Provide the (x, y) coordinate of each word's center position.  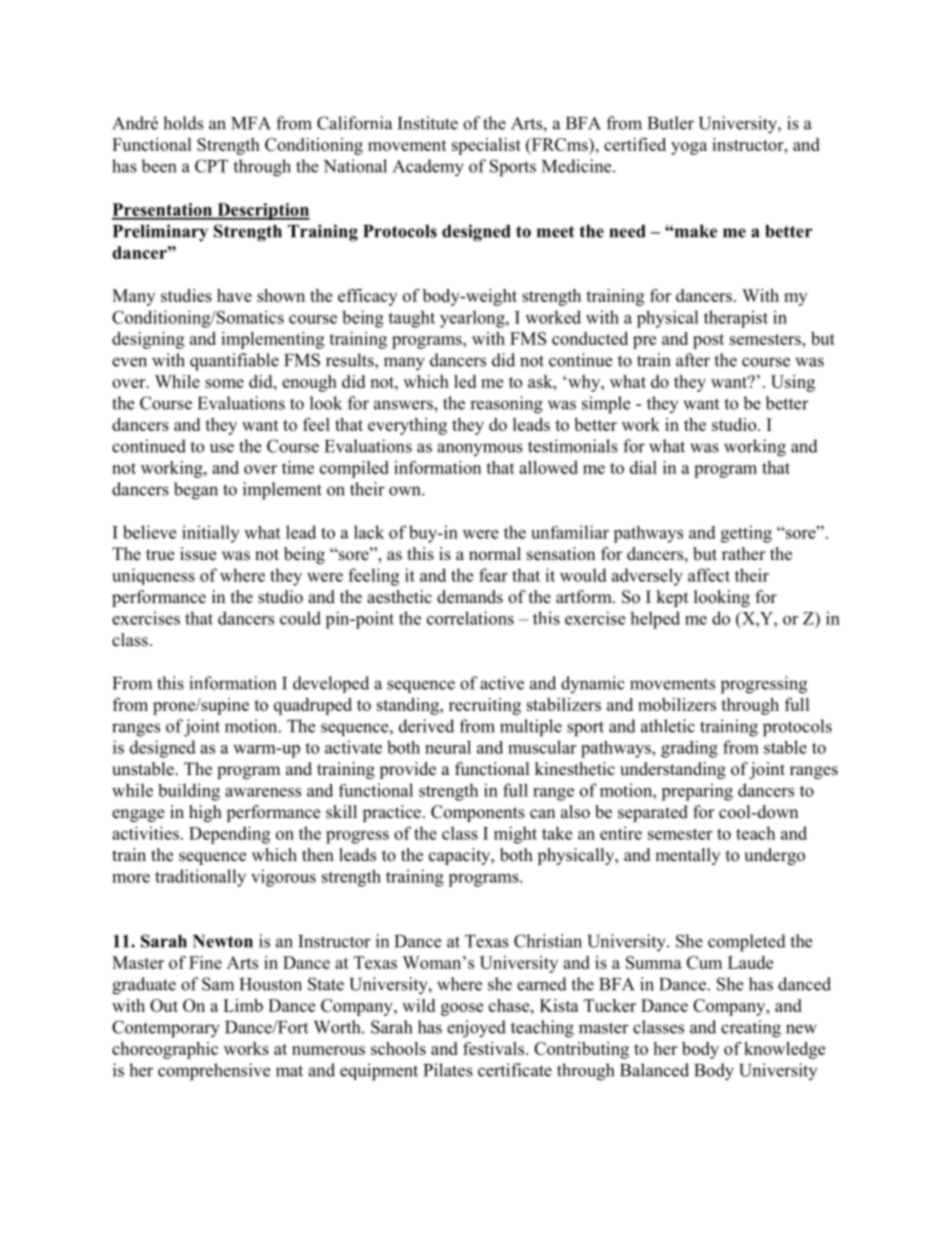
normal (495, 554)
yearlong (473, 319)
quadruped (313, 706)
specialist (486, 146)
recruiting (485, 706)
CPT (211, 166)
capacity (461, 856)
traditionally (200, 878)
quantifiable (234, 362)
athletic (668, 726)
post (708, 341)
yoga (689, 148)
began (196, 491)
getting (746, 534)
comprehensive (214, 1072)
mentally (687, 856)
